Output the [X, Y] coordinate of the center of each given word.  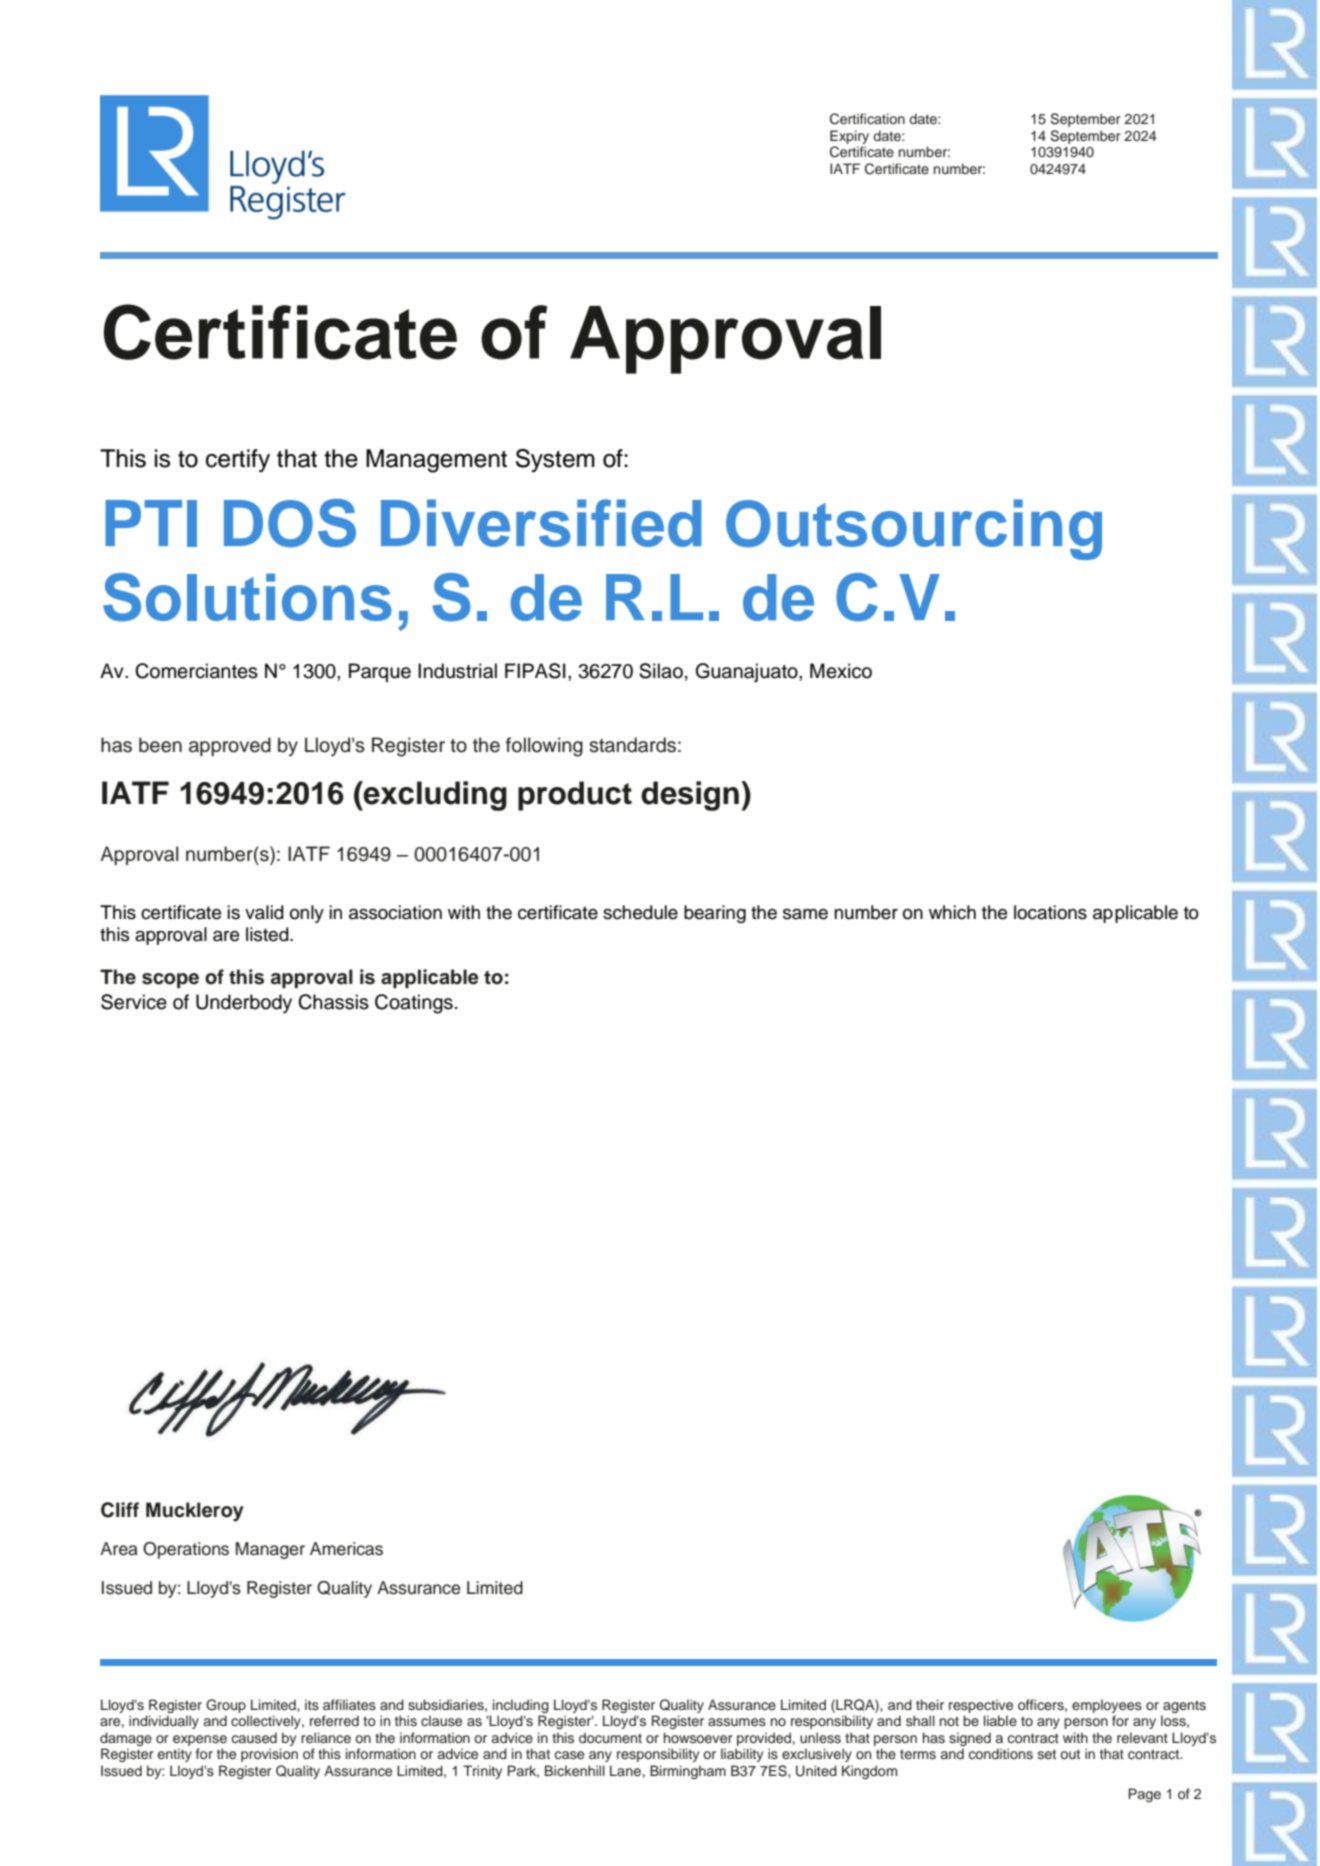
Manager [270, 1550]
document [610, 1738]
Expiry [849, 137]
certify [238, 461]
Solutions [247, 597]
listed [268, 934]
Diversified [541, 523]
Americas [346, 1549]
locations [1050, 912]
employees [1107, 1706]
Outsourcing [914, 529]
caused [254, 1737]
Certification [867, 119]
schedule [640, 912]
